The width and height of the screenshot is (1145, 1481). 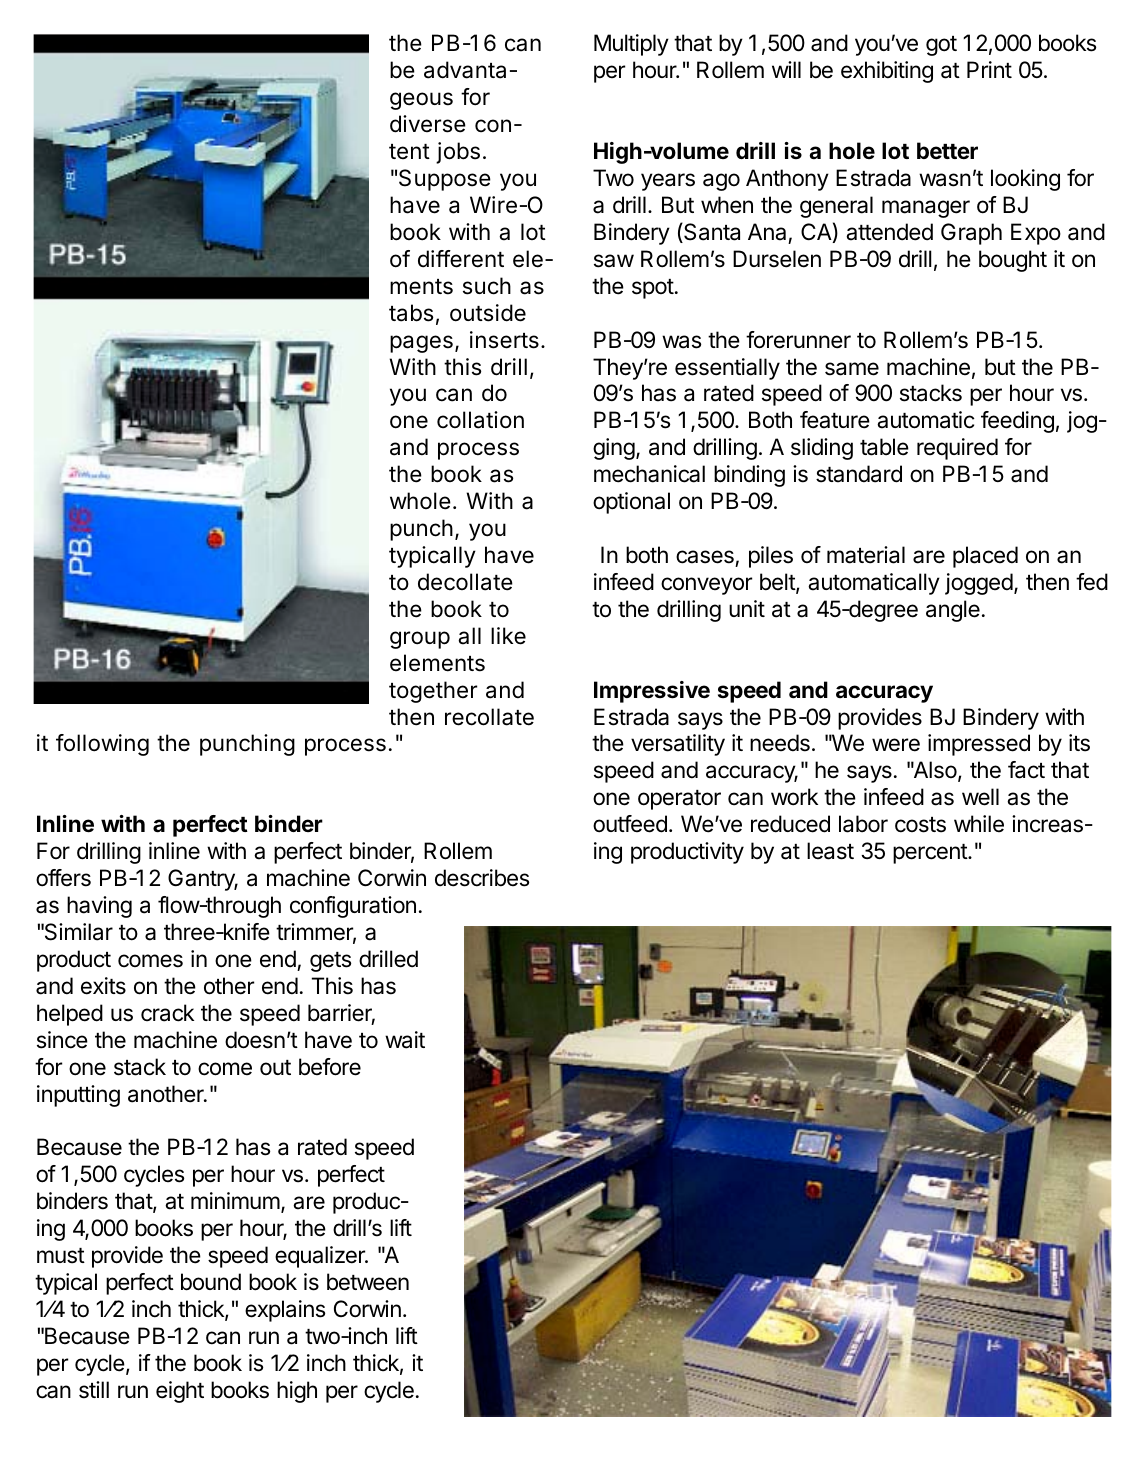 I want to click on Impressive, so click(x=652, y=692).
